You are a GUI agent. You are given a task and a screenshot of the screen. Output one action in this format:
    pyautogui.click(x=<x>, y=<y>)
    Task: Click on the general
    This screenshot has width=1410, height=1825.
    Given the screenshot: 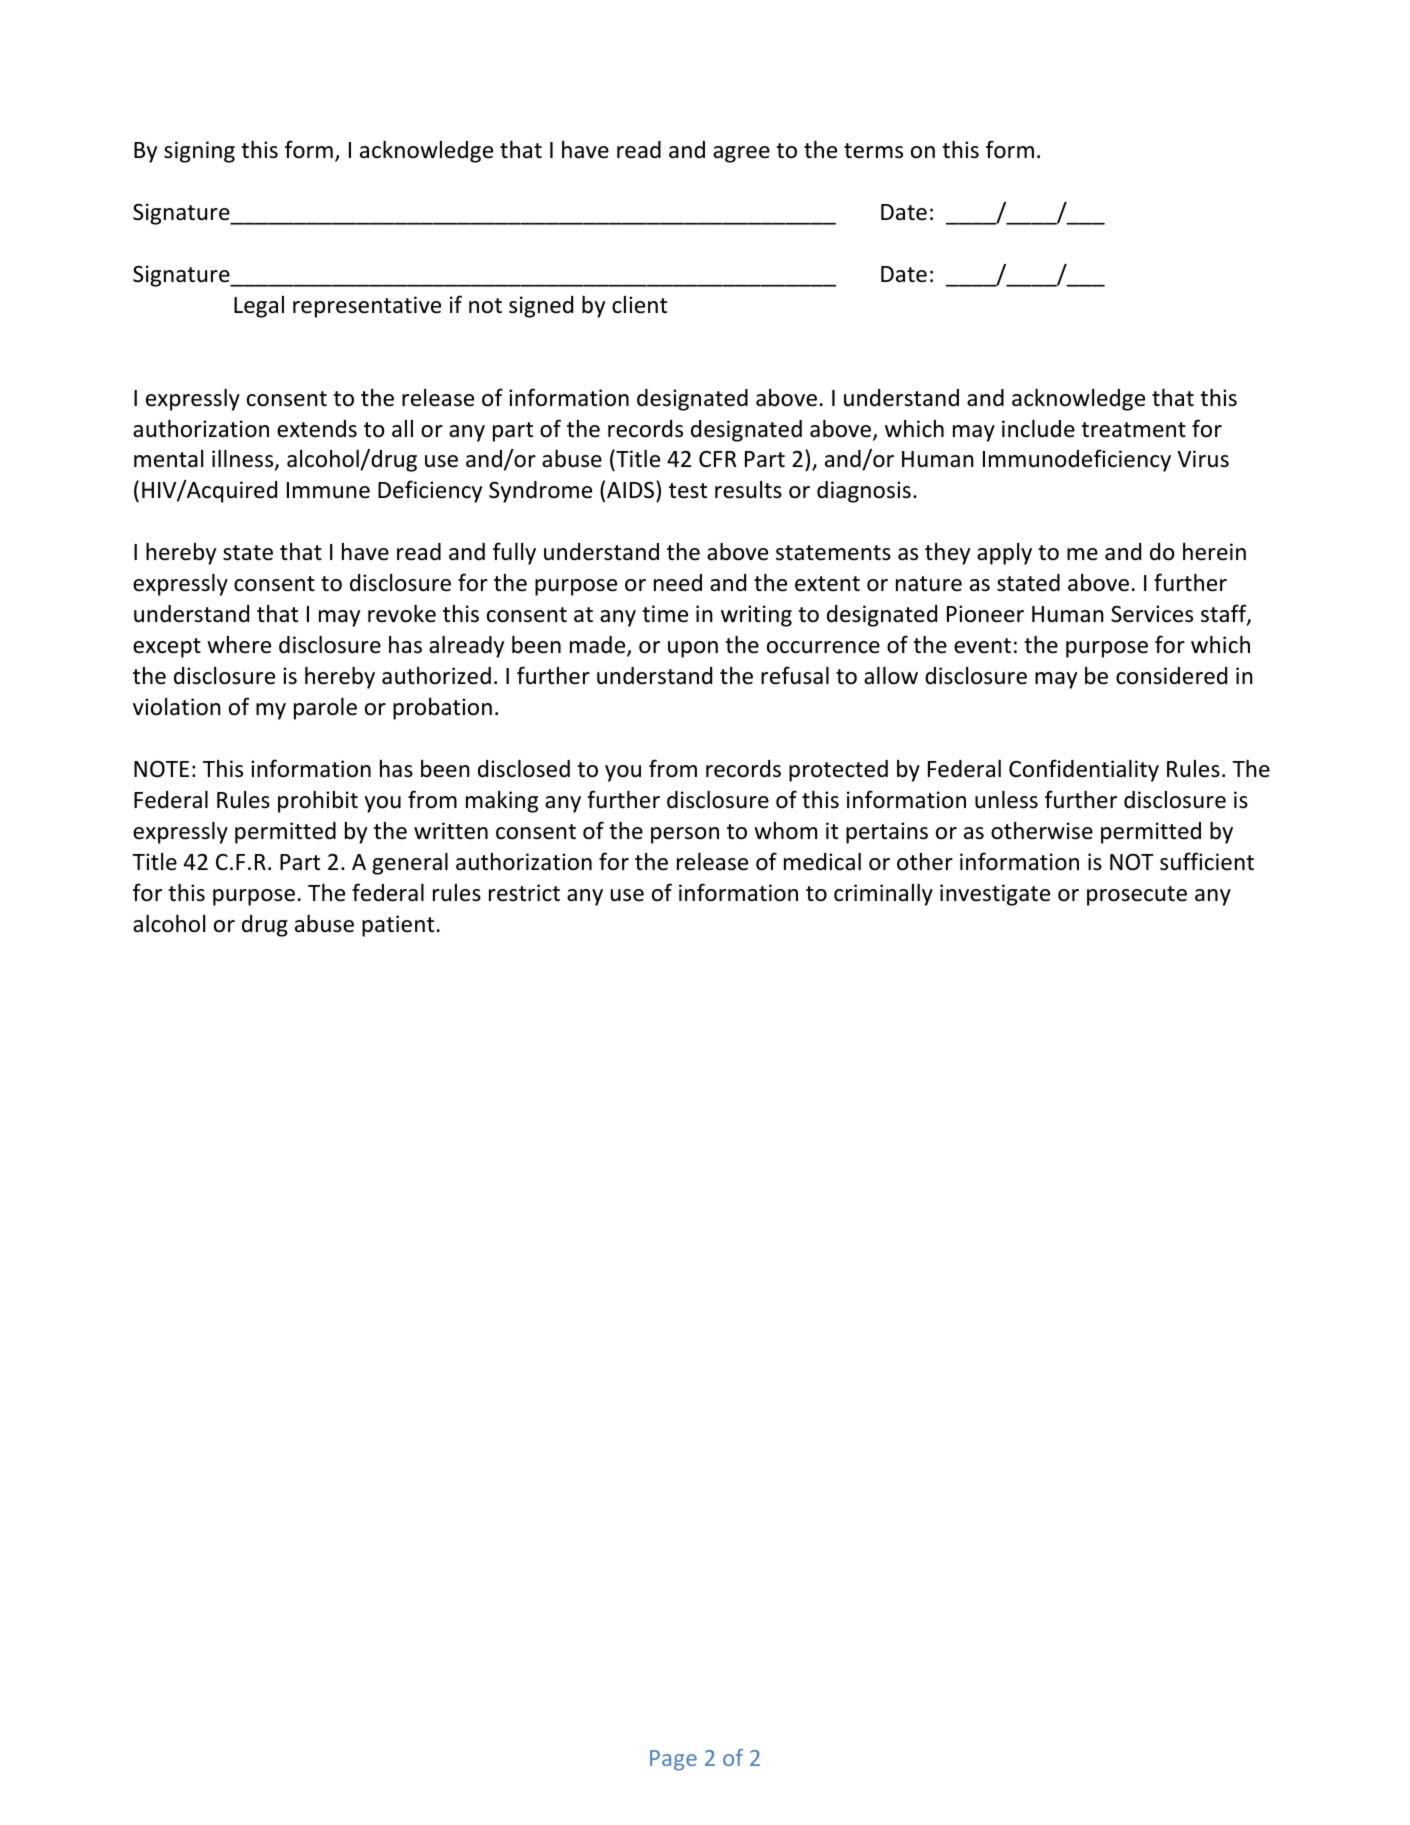 What is the action you would take?
    pyautogui.click(x=410, y=864)
